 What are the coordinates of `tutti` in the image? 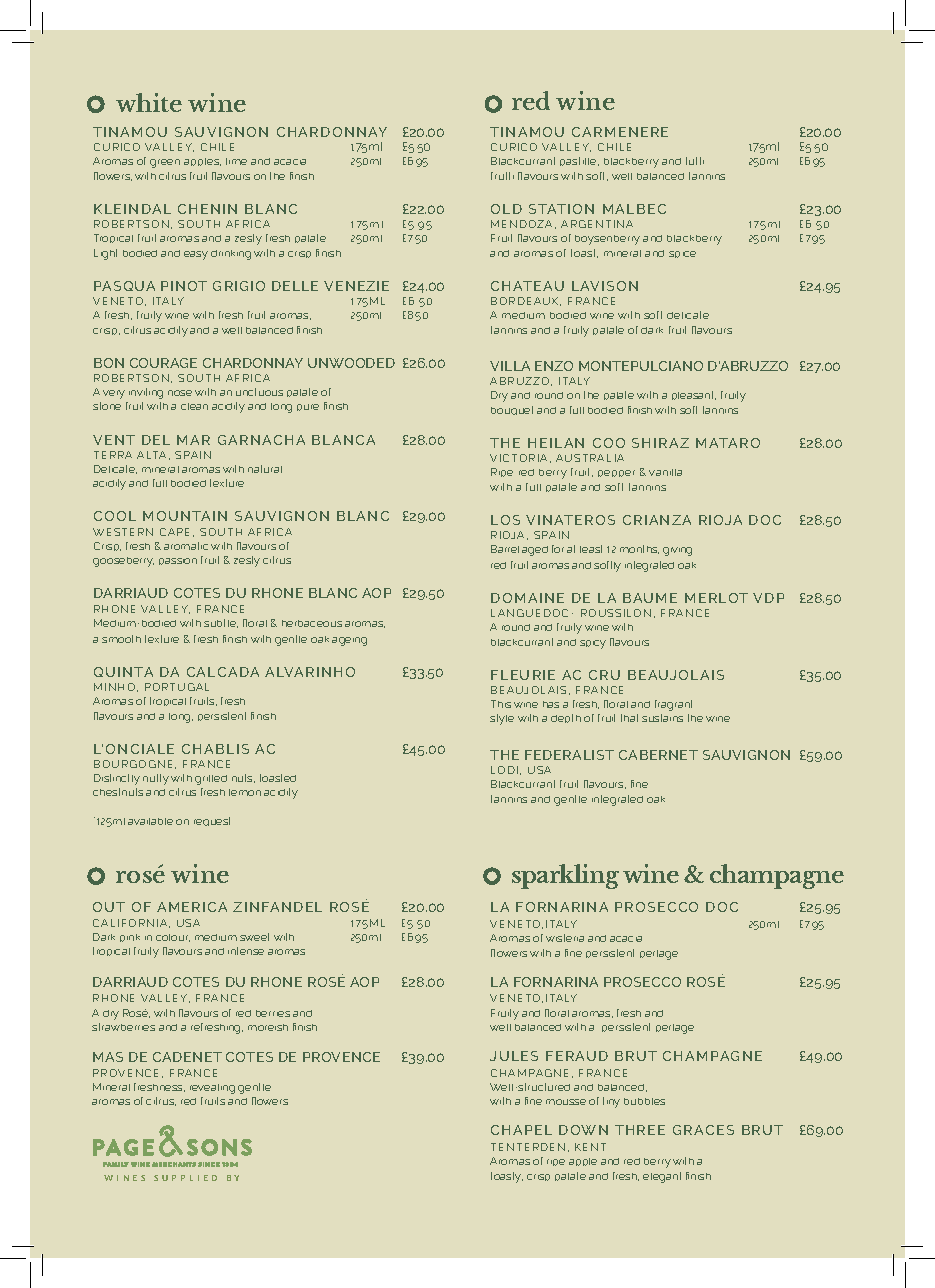 It's located at (695, 161).
